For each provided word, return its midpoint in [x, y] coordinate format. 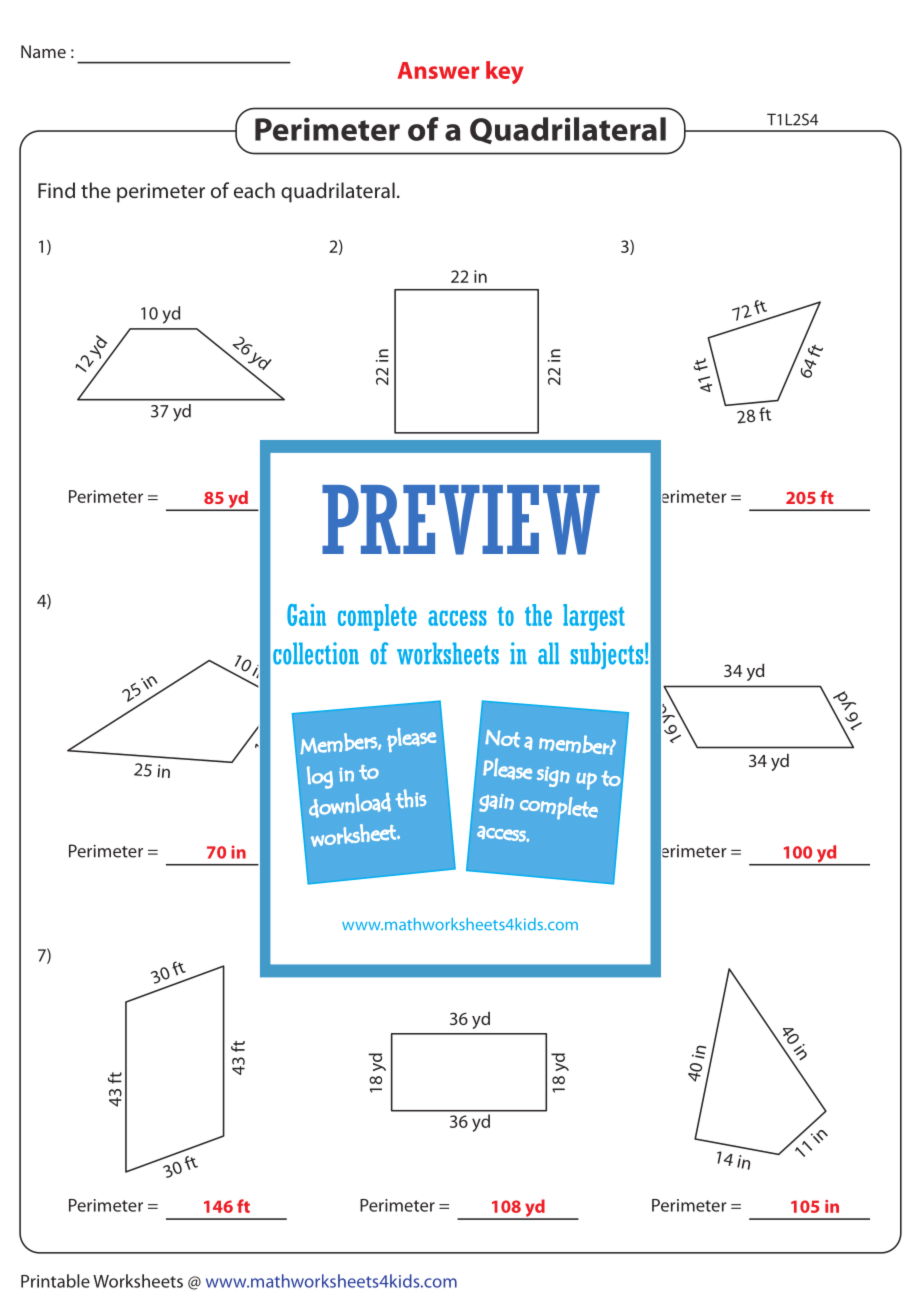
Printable [55, 1281]
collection [316, 653]
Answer [438, 70]
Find [56, 190]
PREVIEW [461, 520]
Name [43, 51]
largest [594, 617]
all [548, 653]
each [254, 190]
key [505, 72]
